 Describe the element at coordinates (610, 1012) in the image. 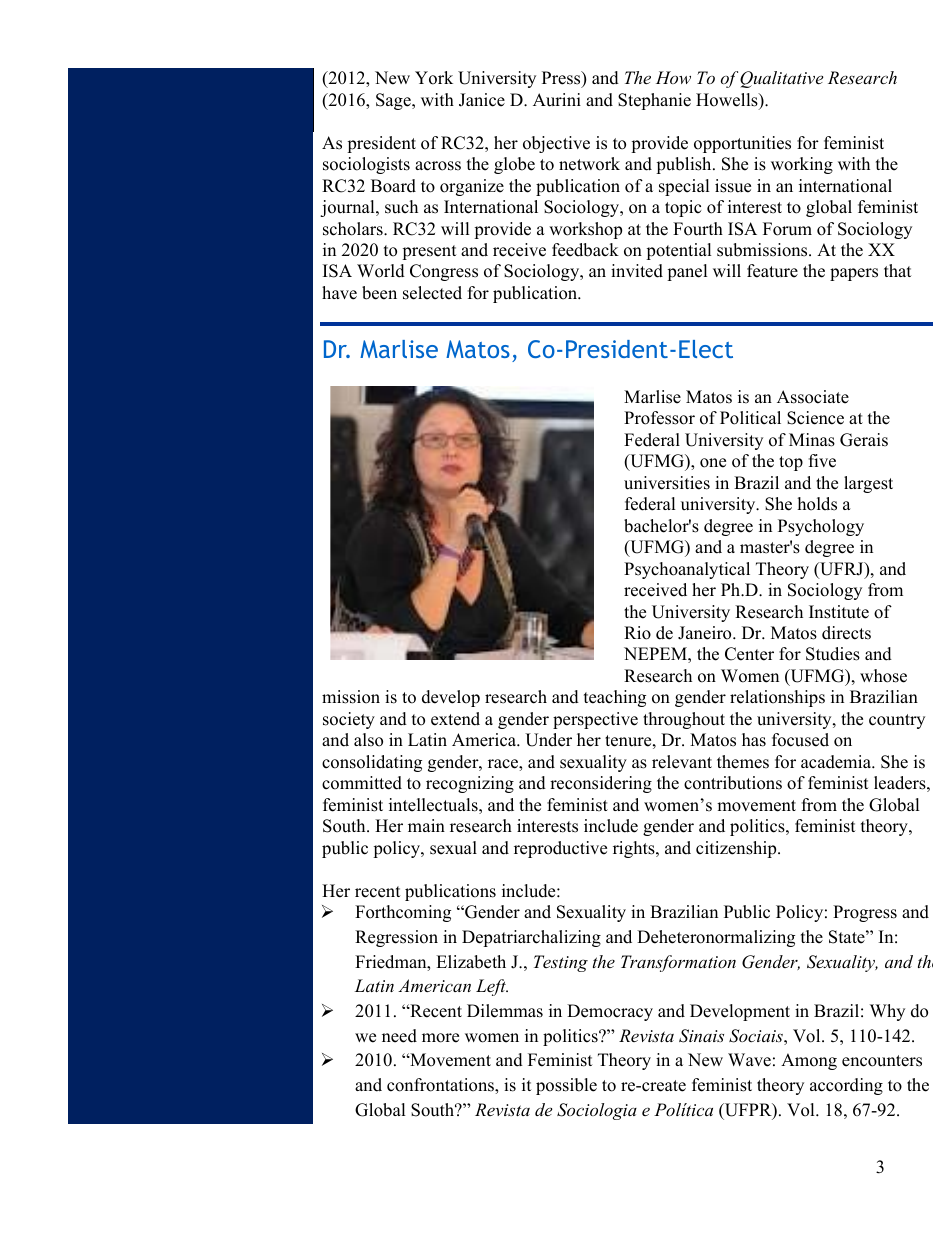

I see `Democracy` at that location.
